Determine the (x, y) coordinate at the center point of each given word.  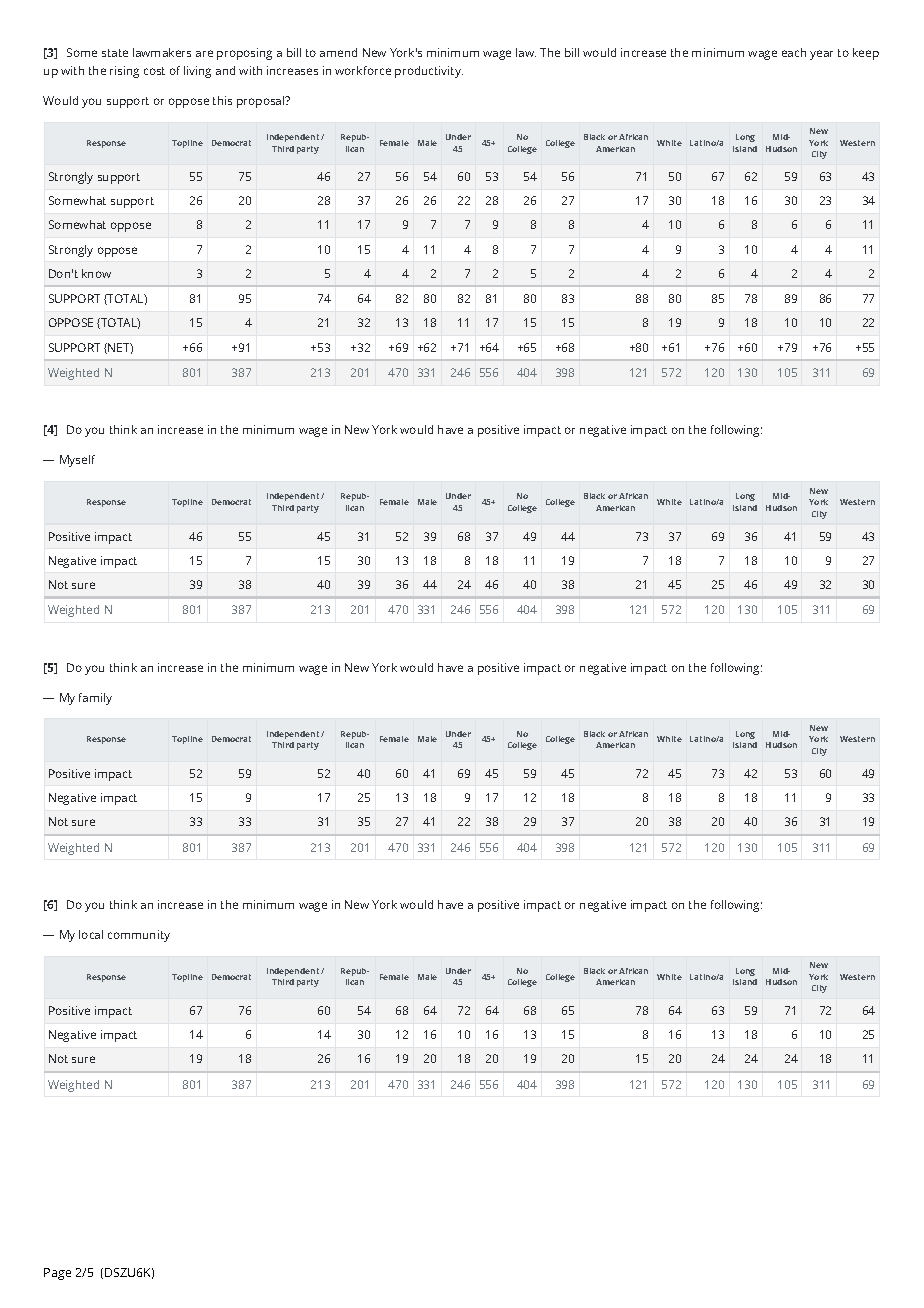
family (95, 699)
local (91, 934)
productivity (429, 72)
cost (154, 71)
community (139, 936)
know (96, 273)
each (794, 52)
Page (57, 1274)
